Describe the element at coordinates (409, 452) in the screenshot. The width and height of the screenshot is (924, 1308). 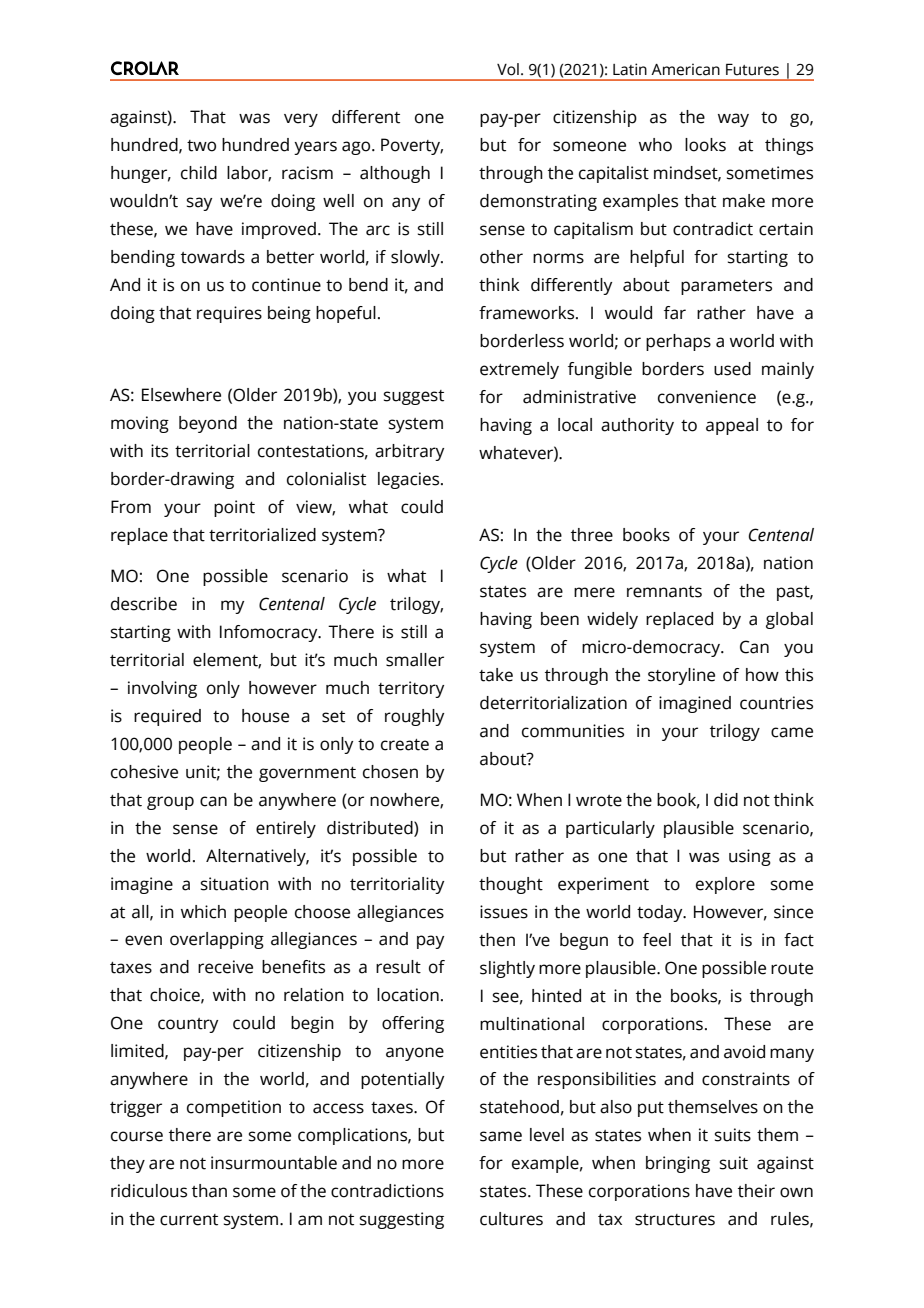
I see `arbitrary` at that location.
